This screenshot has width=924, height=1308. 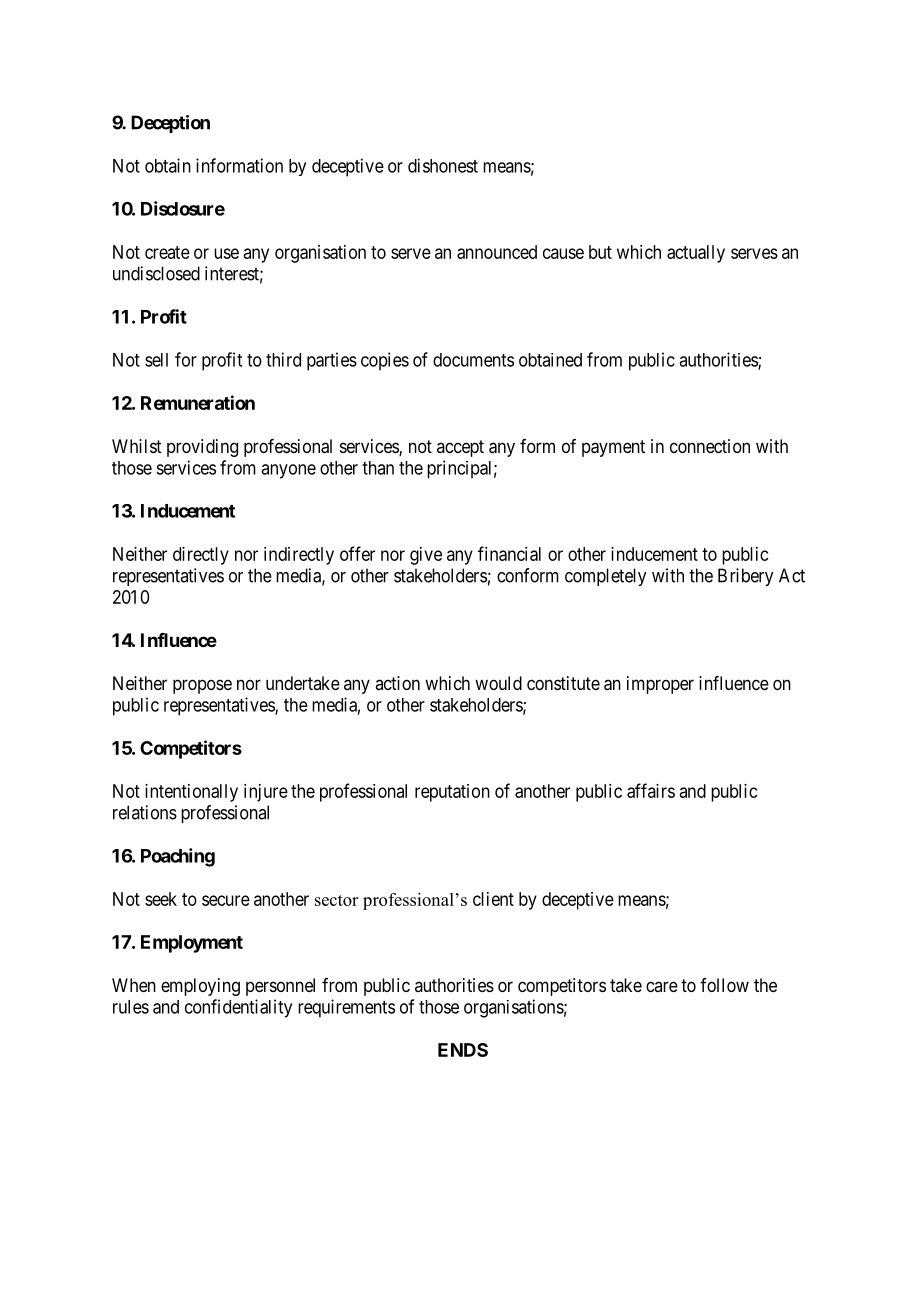 I want to click on actually, so click(x=696, y=254).
